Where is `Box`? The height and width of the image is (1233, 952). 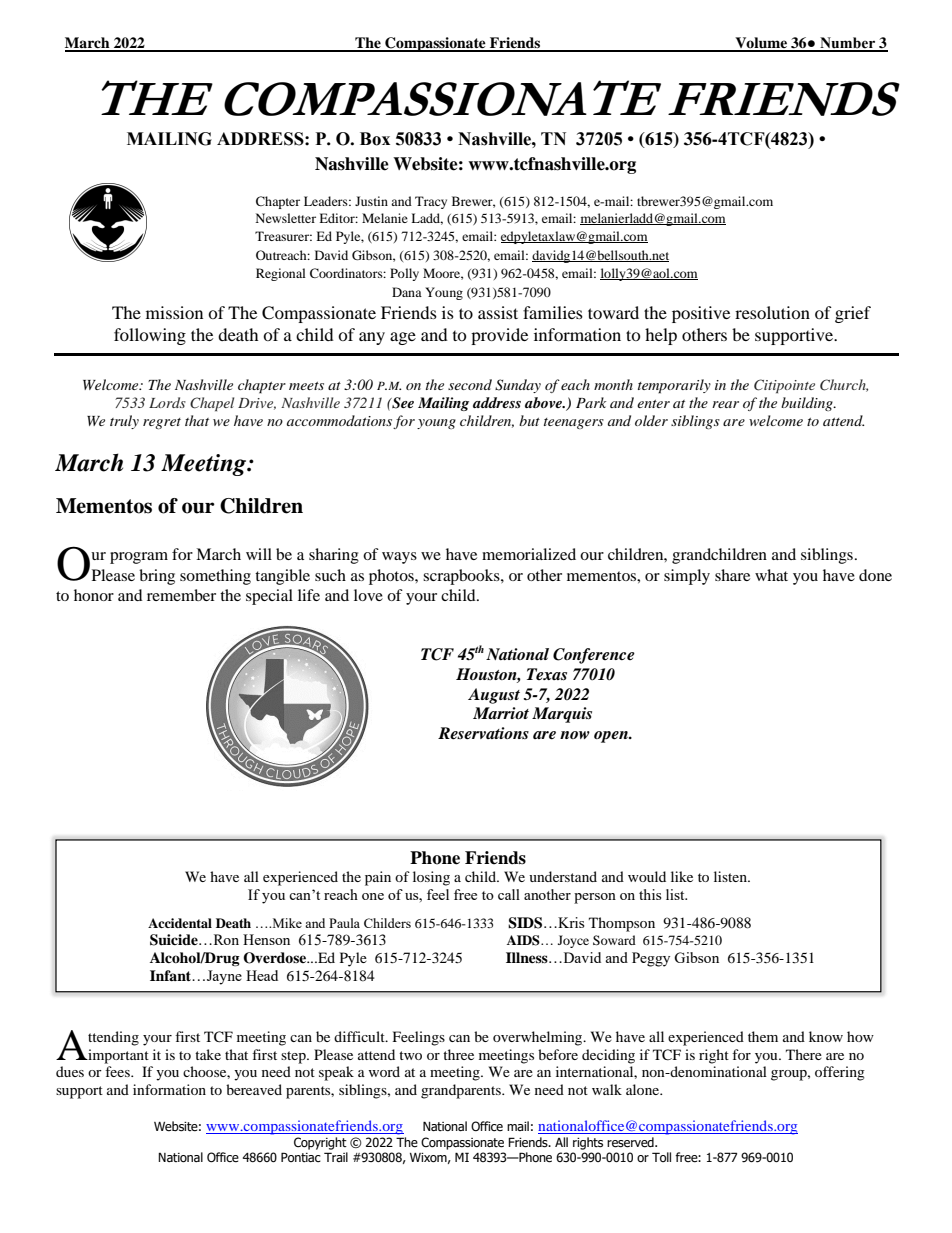 Box is located at coordinates (375, 139).
